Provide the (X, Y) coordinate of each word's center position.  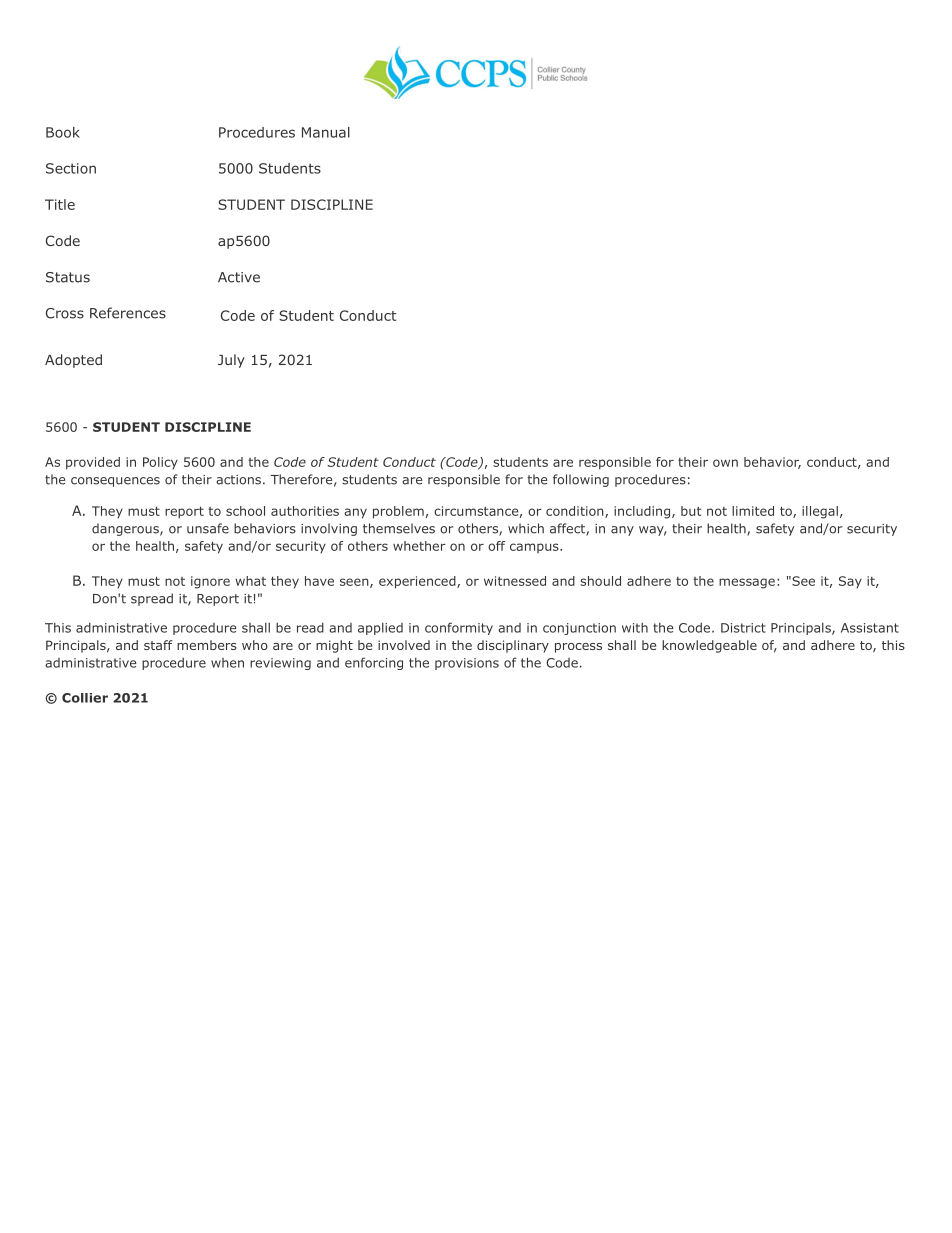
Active (239, 277)
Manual (326, 132)
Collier (85, 698)
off (496, 546)
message (747, 583)
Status (68, 277)
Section (71, 168)
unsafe (208, 528)
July (231, 361)
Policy (160, 463)
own (725, 463)
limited (753, 511)
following (581, 480)
